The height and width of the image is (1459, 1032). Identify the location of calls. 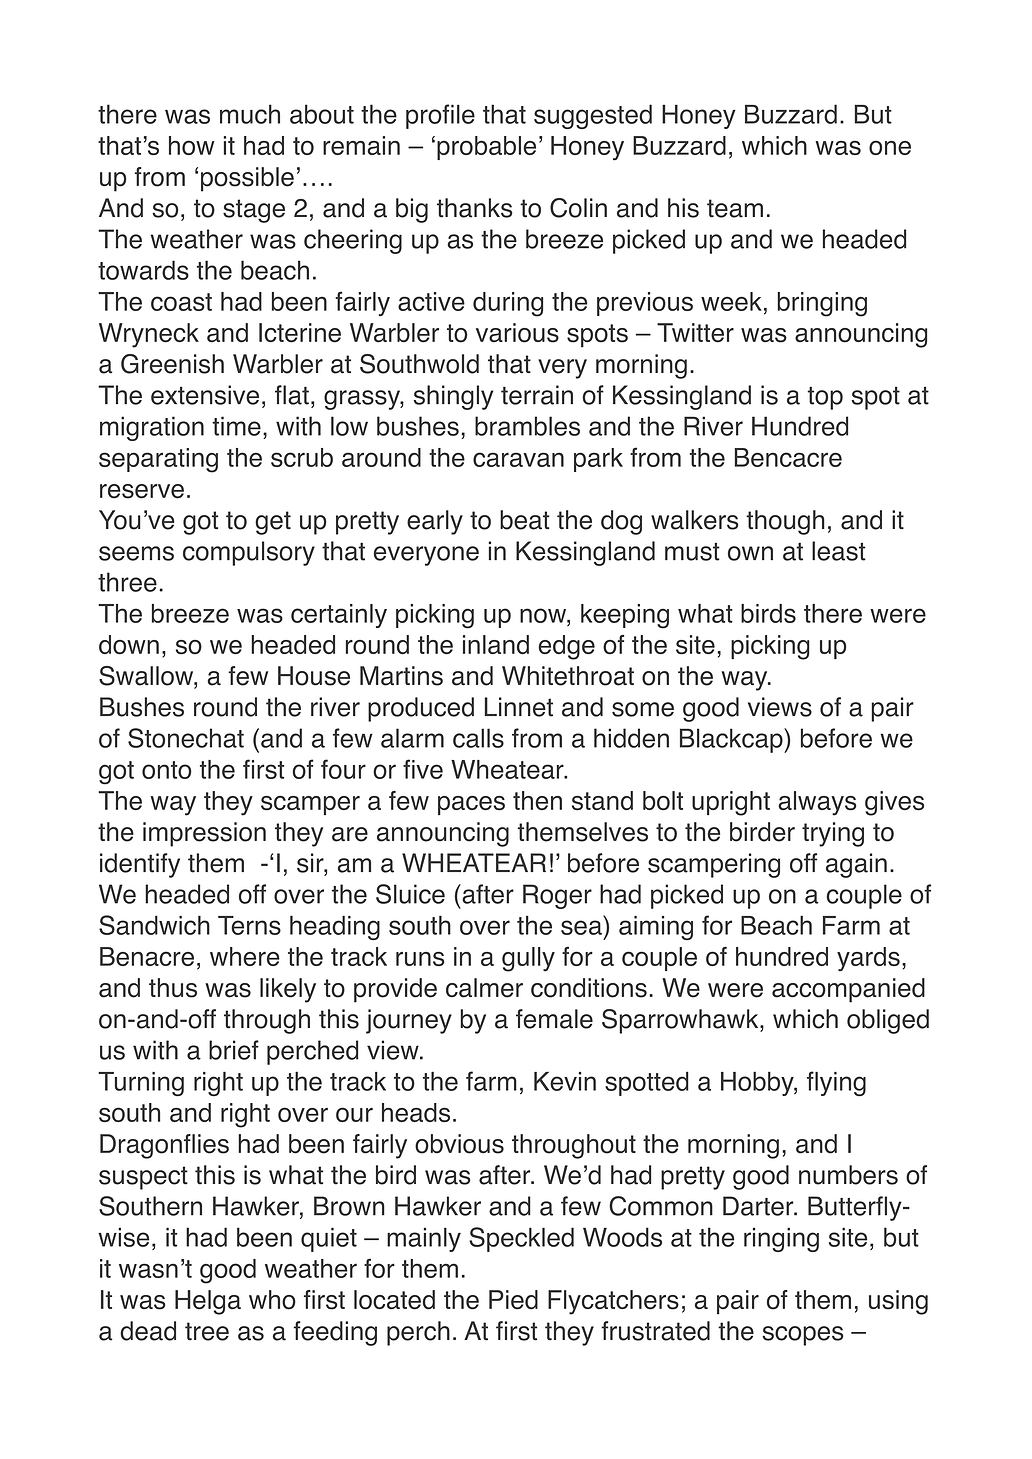
(478, 738).
